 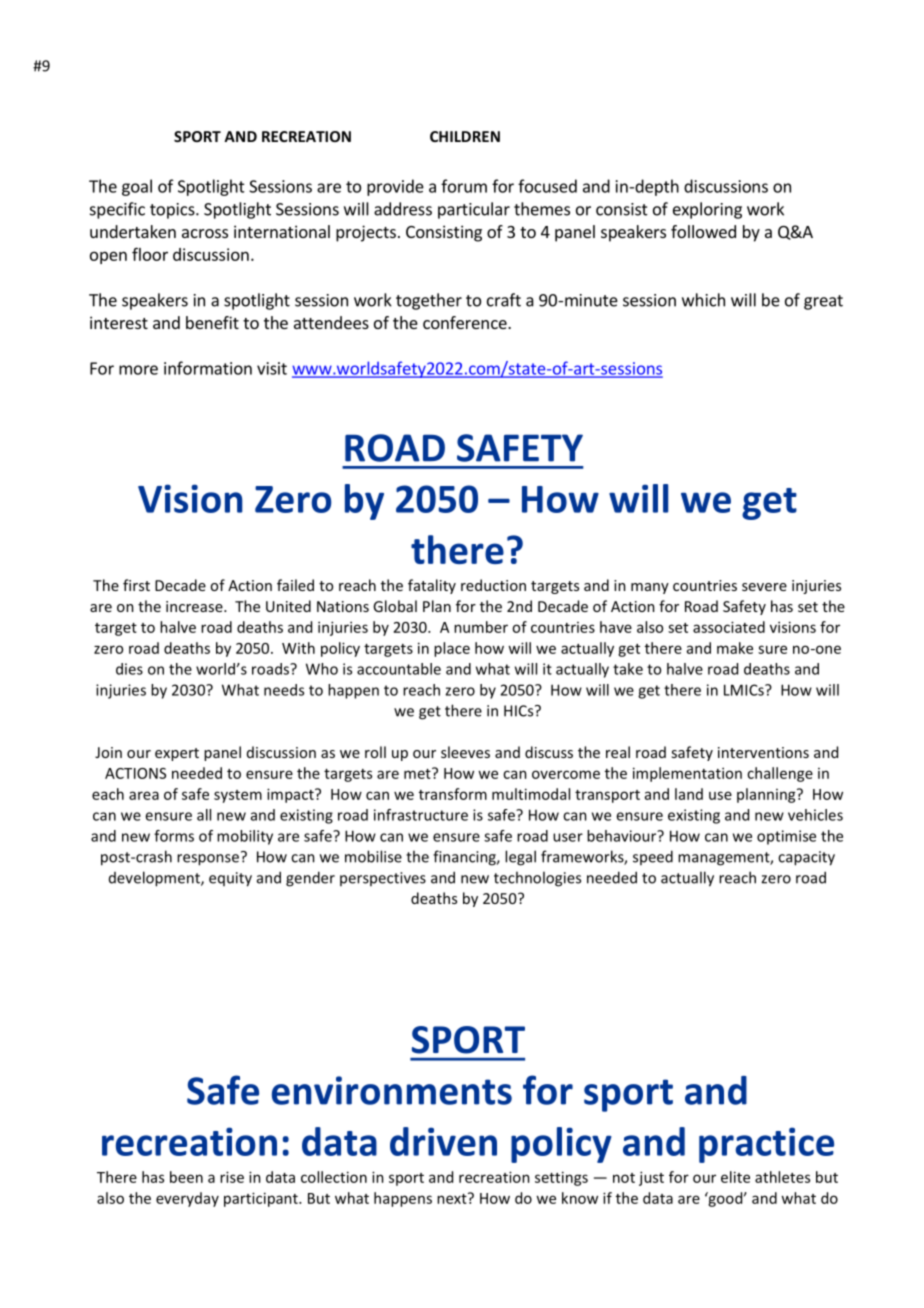 What do you see at coordinates (735, 648) in the image?
I see `make` at bounding box center [735, 648].
